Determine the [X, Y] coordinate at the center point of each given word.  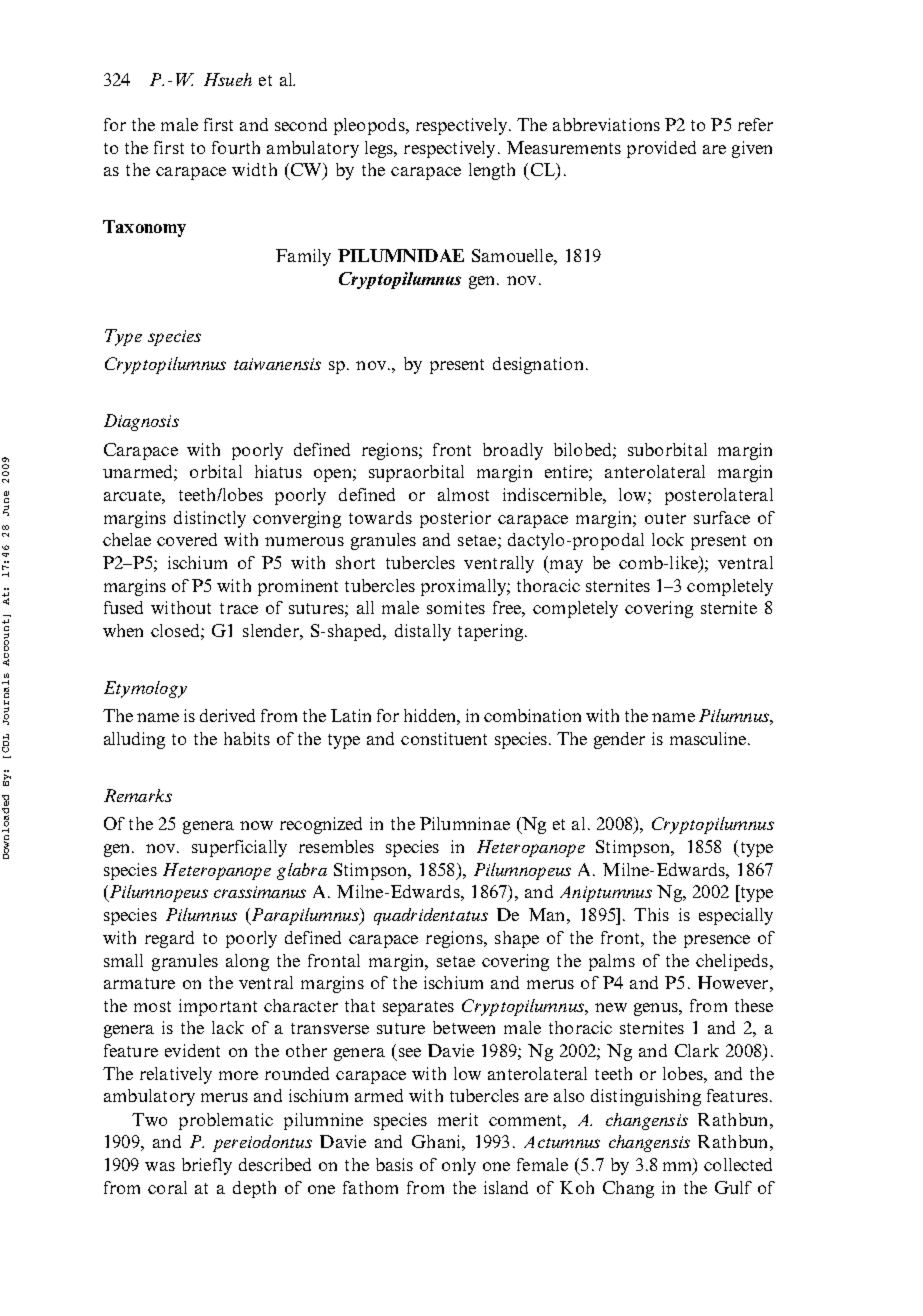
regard [169, 939]
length [492, 171]
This [651, 914]
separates [418, 1008]
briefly [207, 1166]
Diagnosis [141, 422]
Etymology [145, 689]
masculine [708, 738]
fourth [236, 147]
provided [661, 149]
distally [423, 632]
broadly [513, 451]
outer [665, 518]
